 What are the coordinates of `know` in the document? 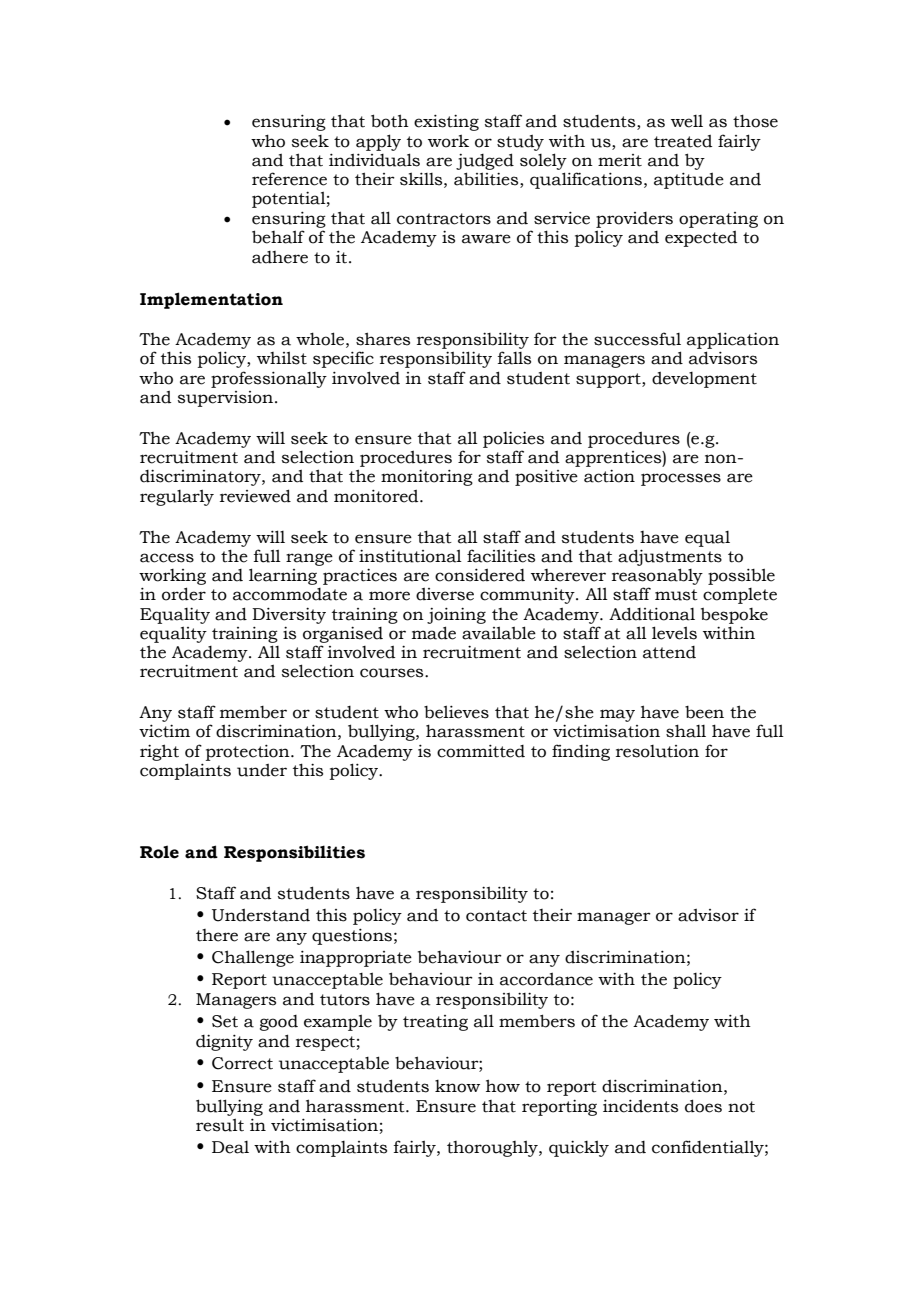 It's located at (457, 1086).
